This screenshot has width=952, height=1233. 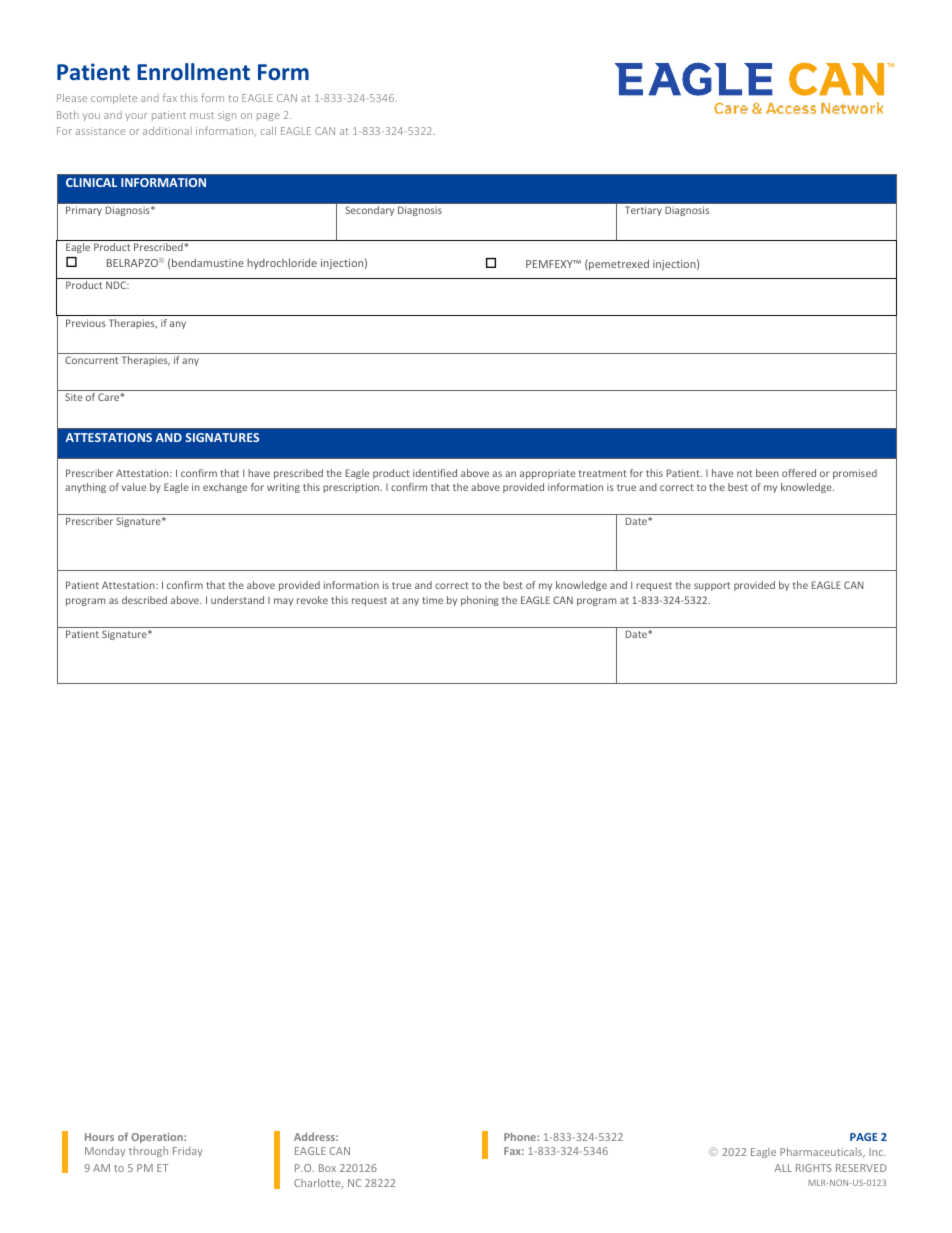 I want to click on Operation, so click(x=158, y=1138).
